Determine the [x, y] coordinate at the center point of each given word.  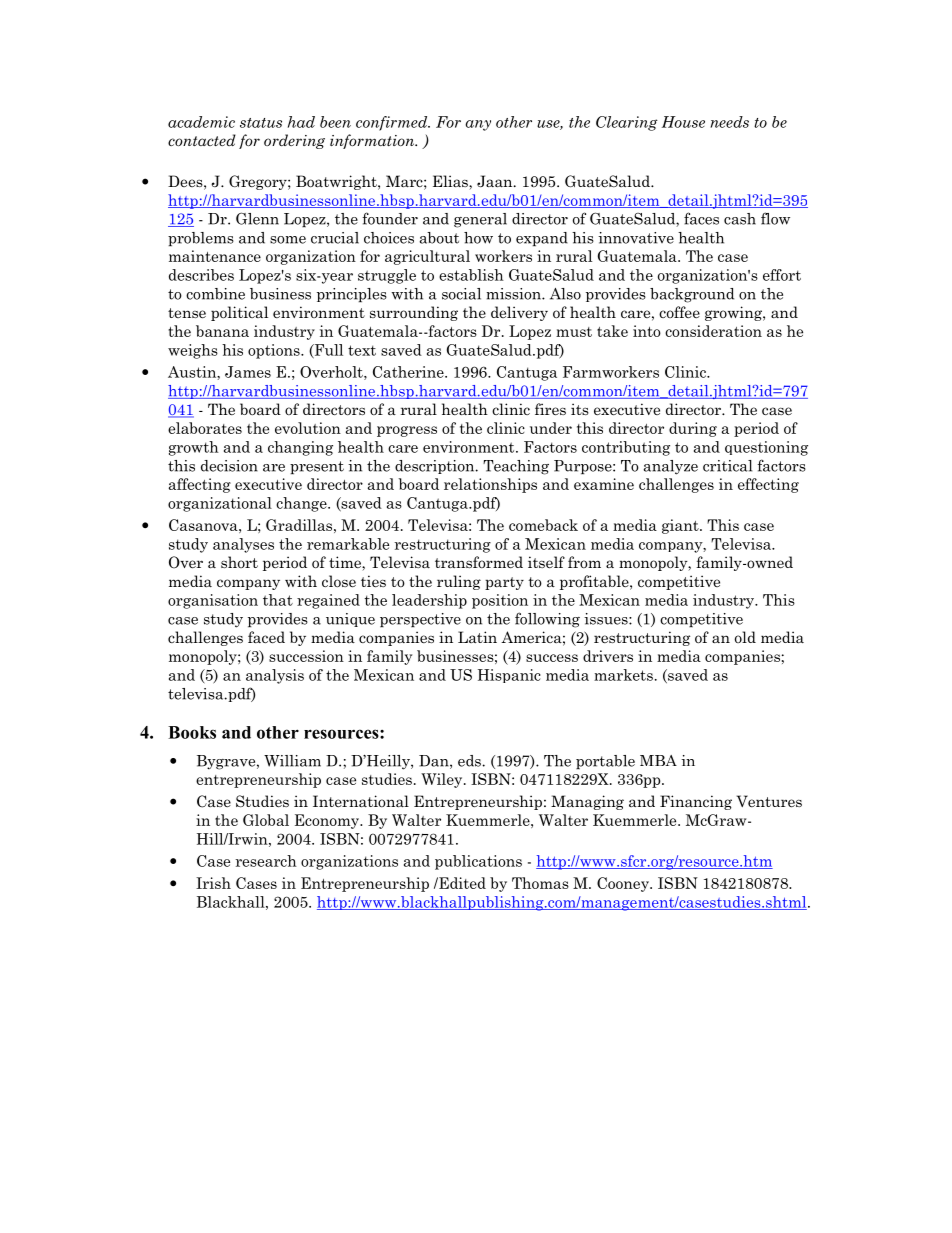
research [266, 861]
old [745, 637]
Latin [477, 637]
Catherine [409, 372]
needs [729, 122]
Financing [696, 802]
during [693, 429]
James [248, 372]
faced [266, 637]
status [261, 123]
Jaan [496, 181]
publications [478, 862]
